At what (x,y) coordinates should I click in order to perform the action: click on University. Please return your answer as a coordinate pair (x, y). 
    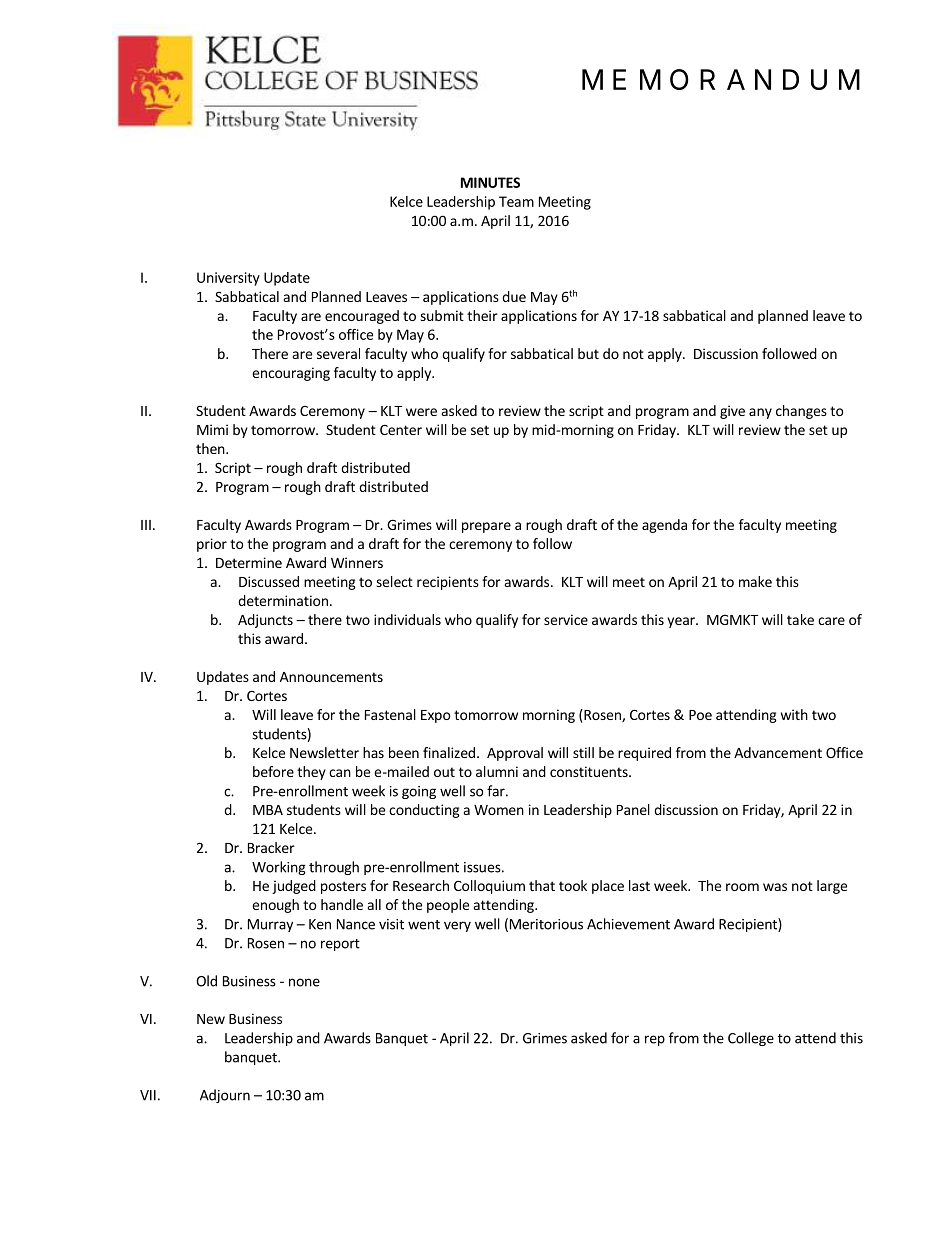
    Looking at the image, I should click on (228, 279).
